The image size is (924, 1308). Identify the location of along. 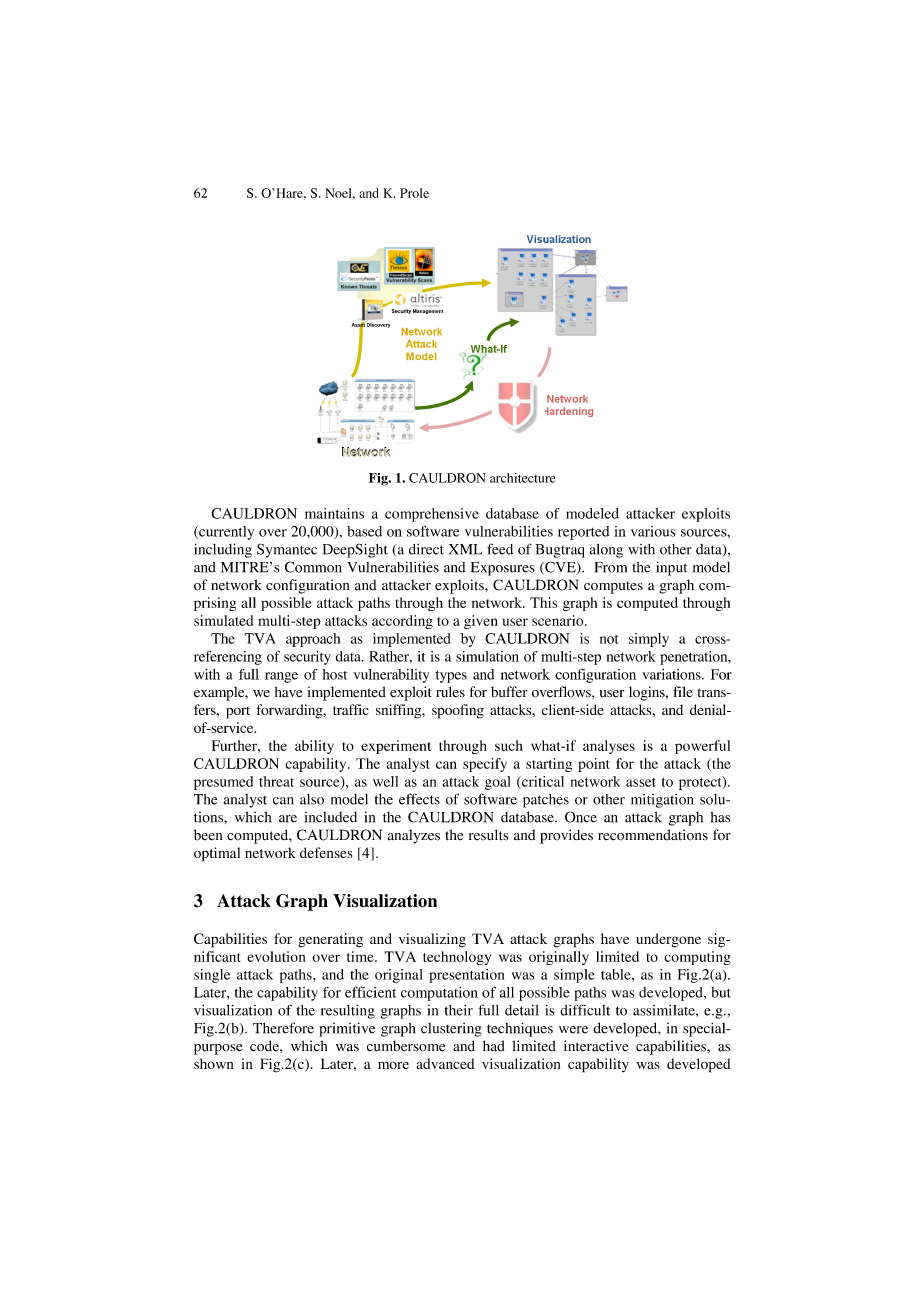
(606, 551).
